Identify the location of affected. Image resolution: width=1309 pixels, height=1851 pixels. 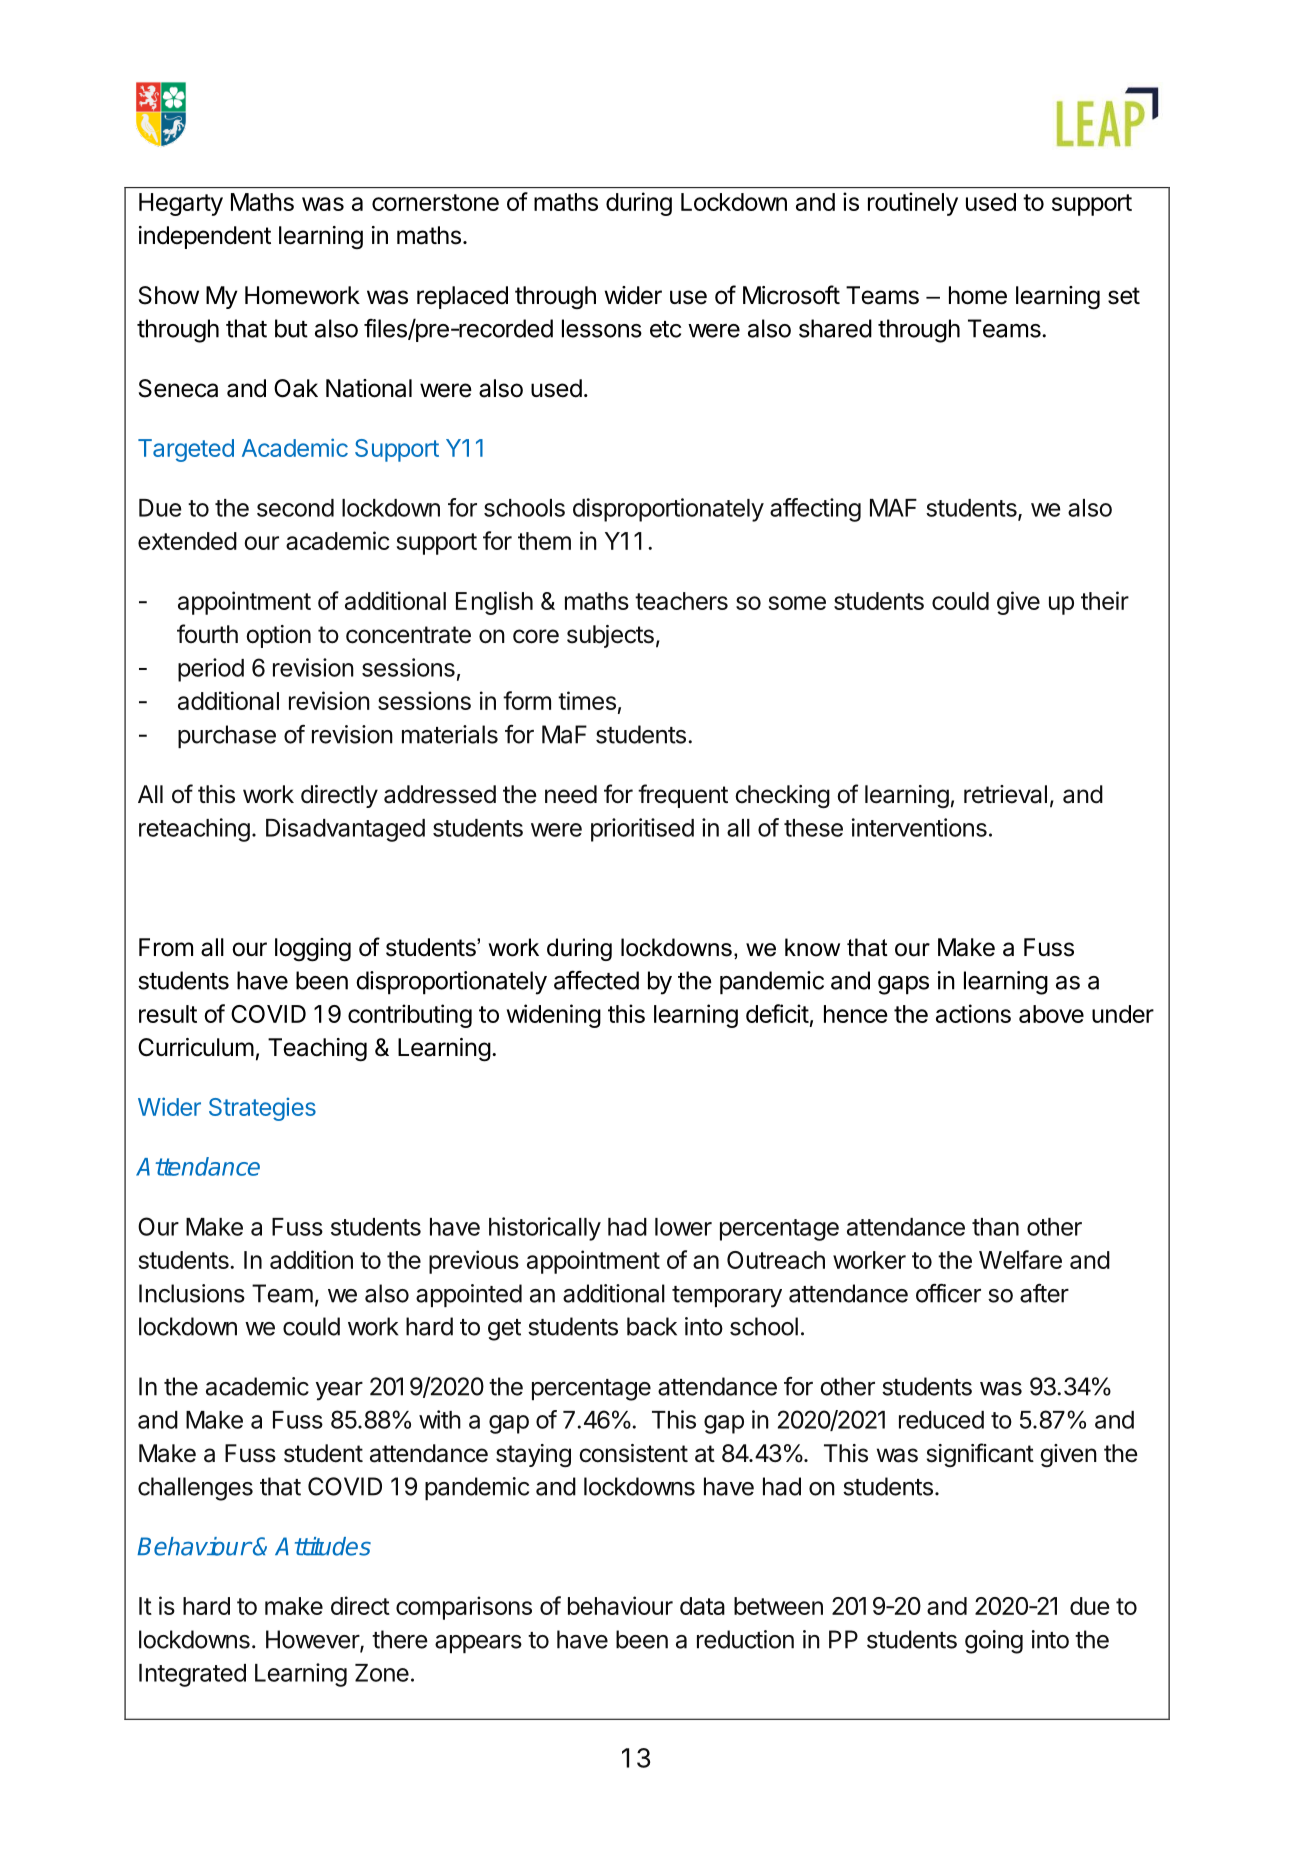
(596, 980).
